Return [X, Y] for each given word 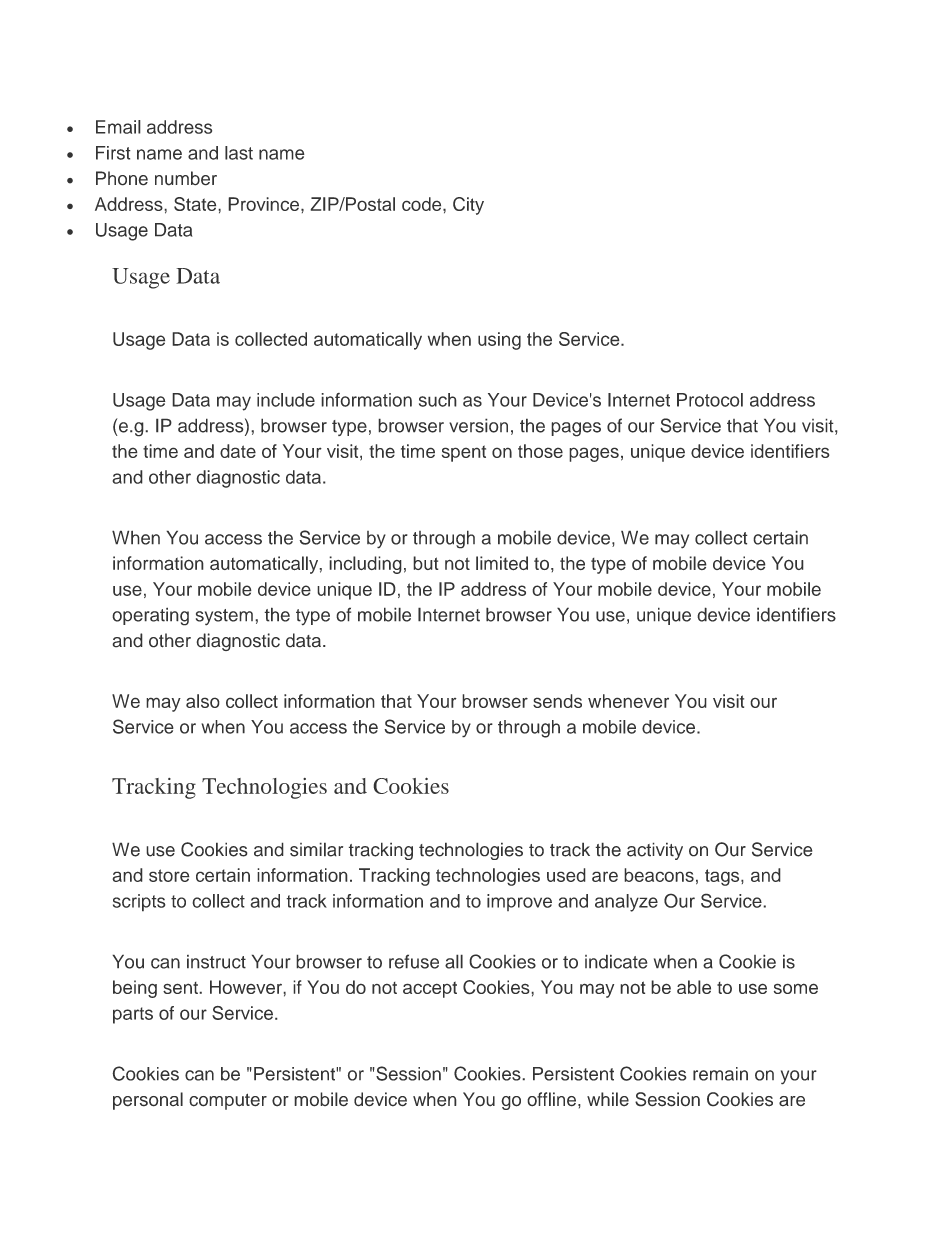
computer [228, 1101]
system [224, 617]
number [186, 178]
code [423, 204]
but [426, 563]
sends [557, 701]
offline [551, 1099]
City [468, 206]
